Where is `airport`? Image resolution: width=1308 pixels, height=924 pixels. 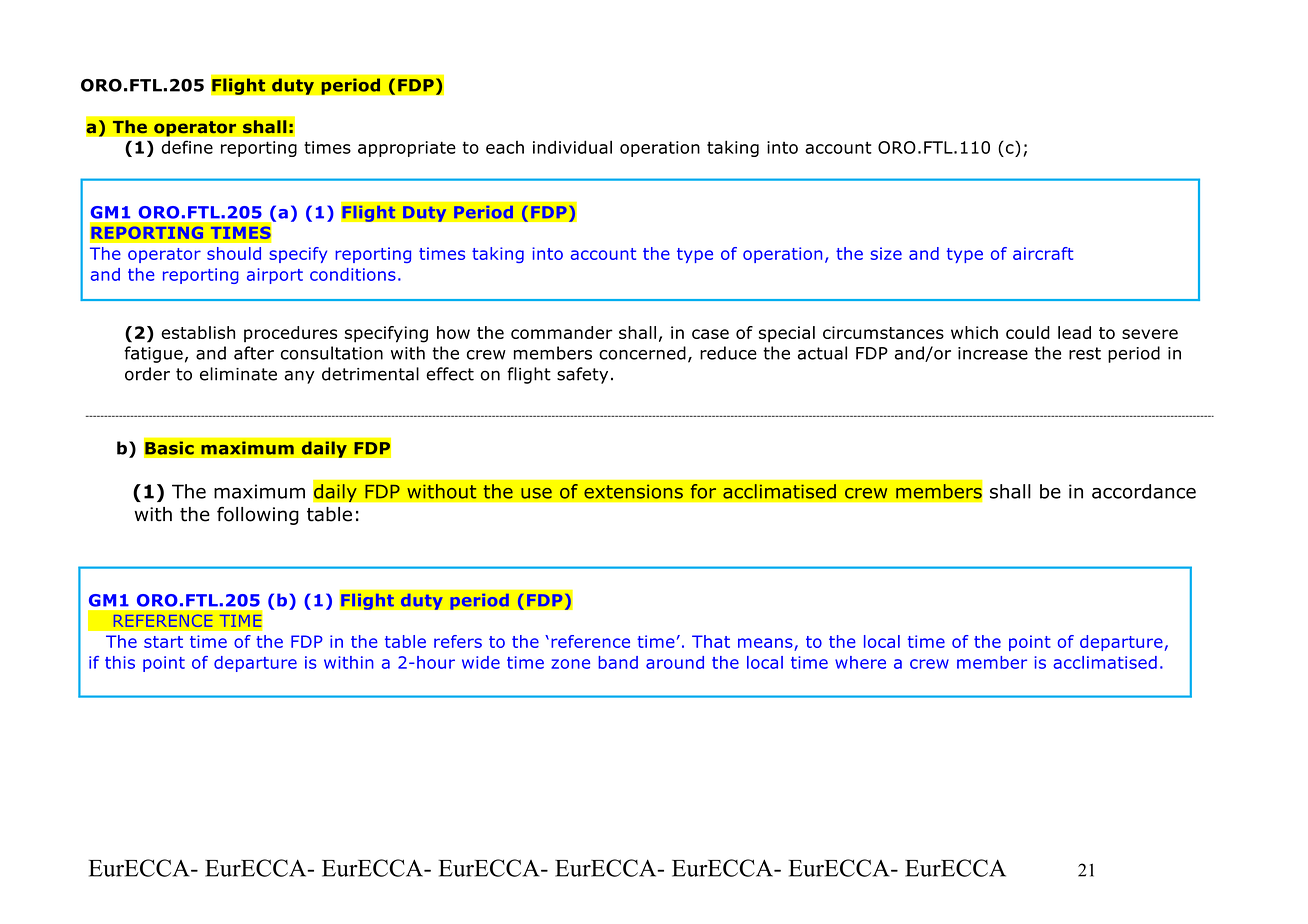 airport is located at coordinates (275, 276).
